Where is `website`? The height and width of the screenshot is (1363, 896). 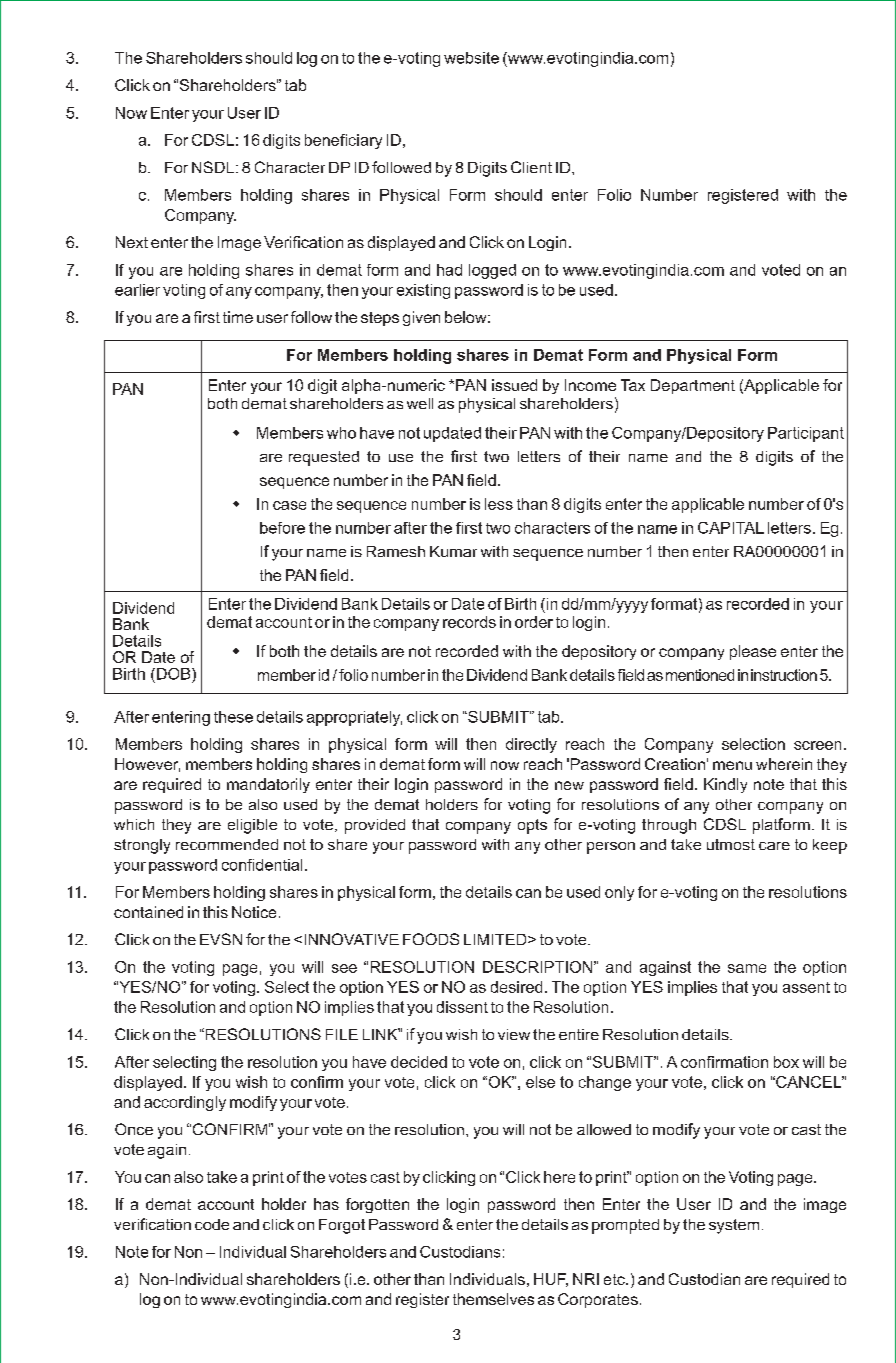
website is located at coordinates (471, 58).
